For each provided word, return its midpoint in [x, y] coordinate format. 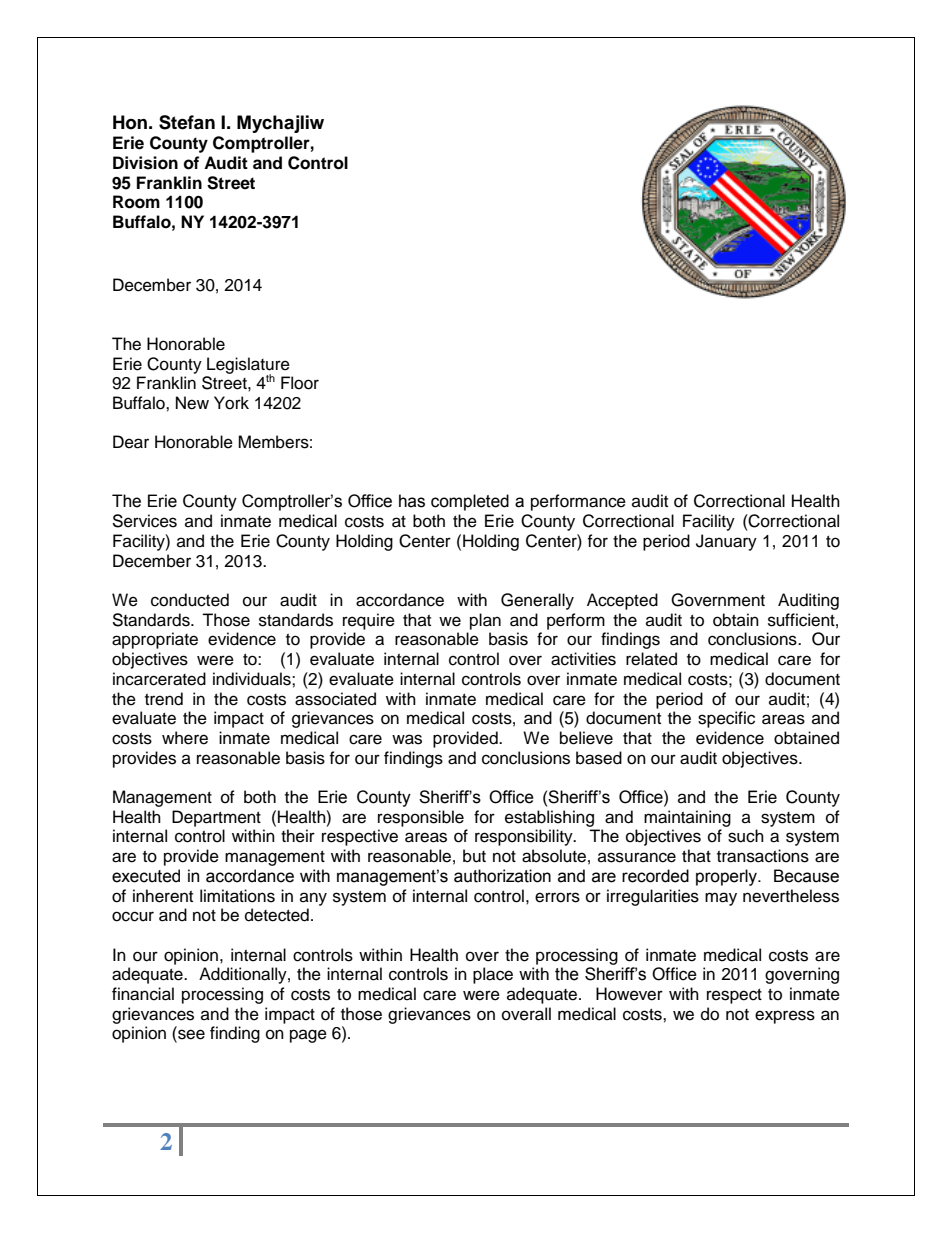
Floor [300, 383]
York [231, 403]
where [185, 738]
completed [470, 502]
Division [145, 163]
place [493, 975]
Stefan [187, 122]
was [407, 739]
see [190, 1035]
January [726, 542]
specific [726, 719]
